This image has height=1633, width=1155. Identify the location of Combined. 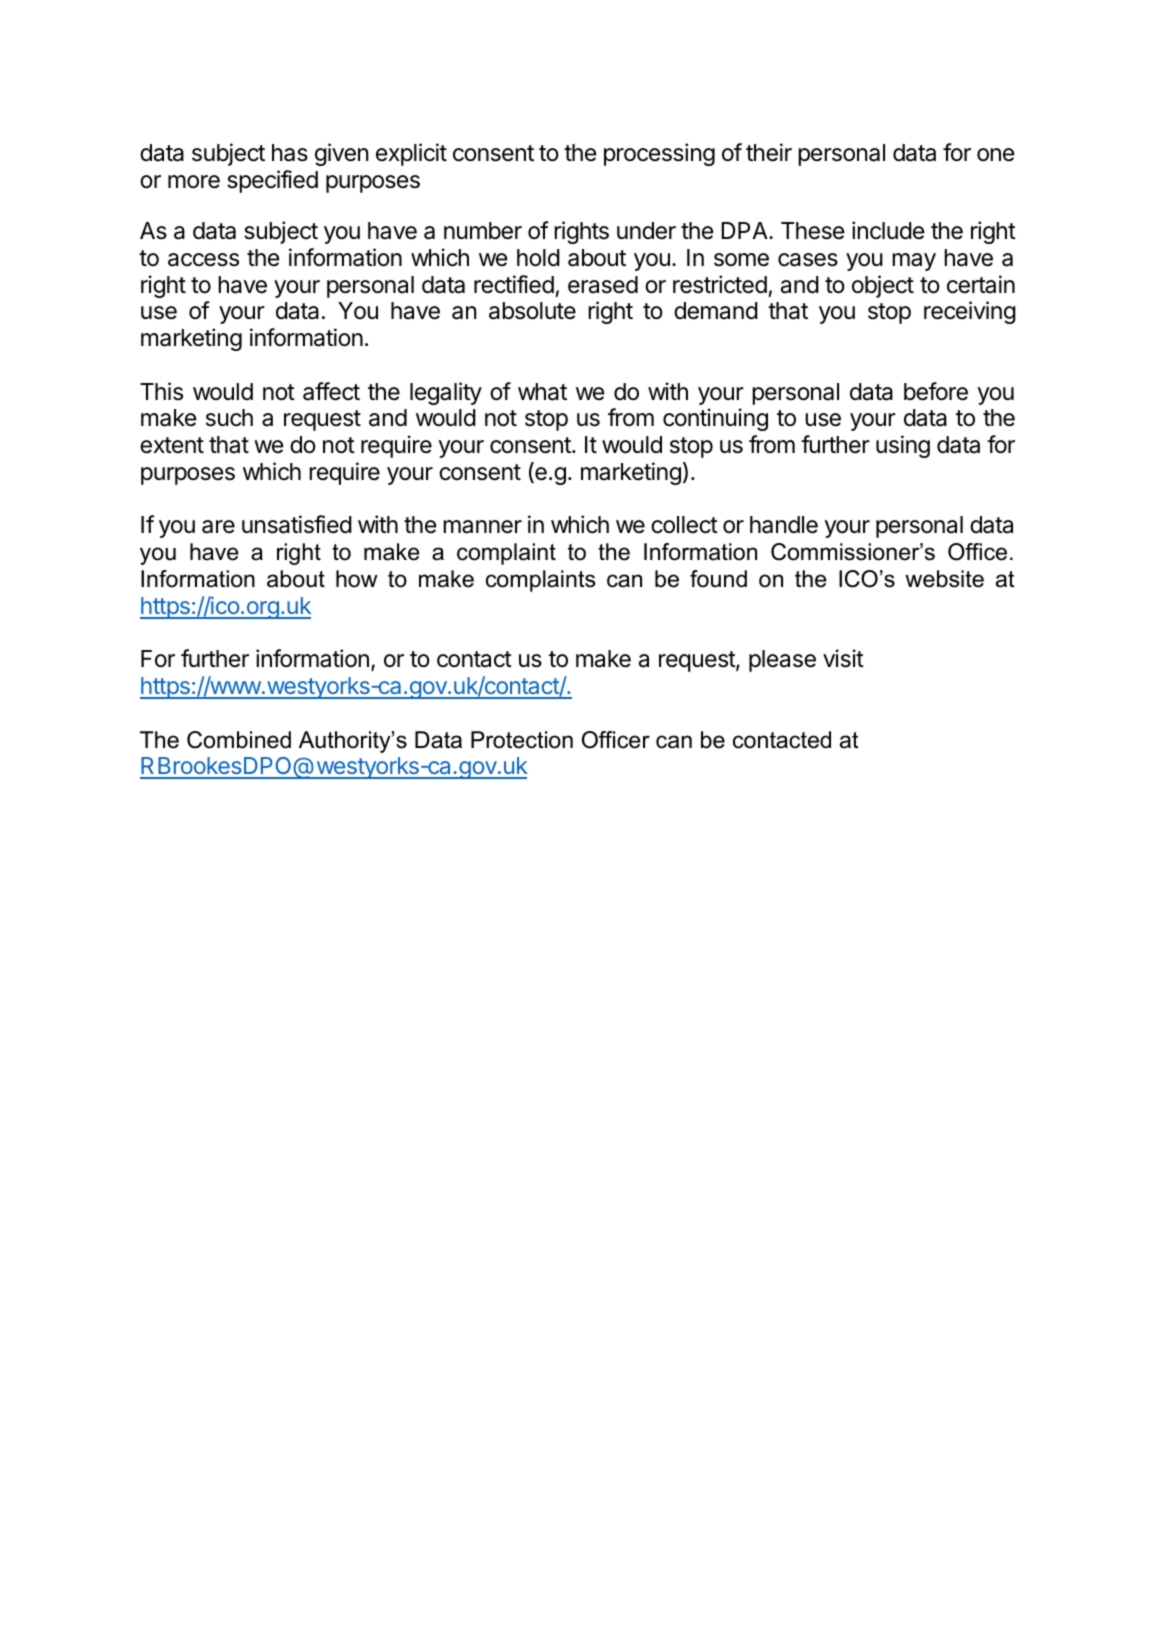
(239, 740).
